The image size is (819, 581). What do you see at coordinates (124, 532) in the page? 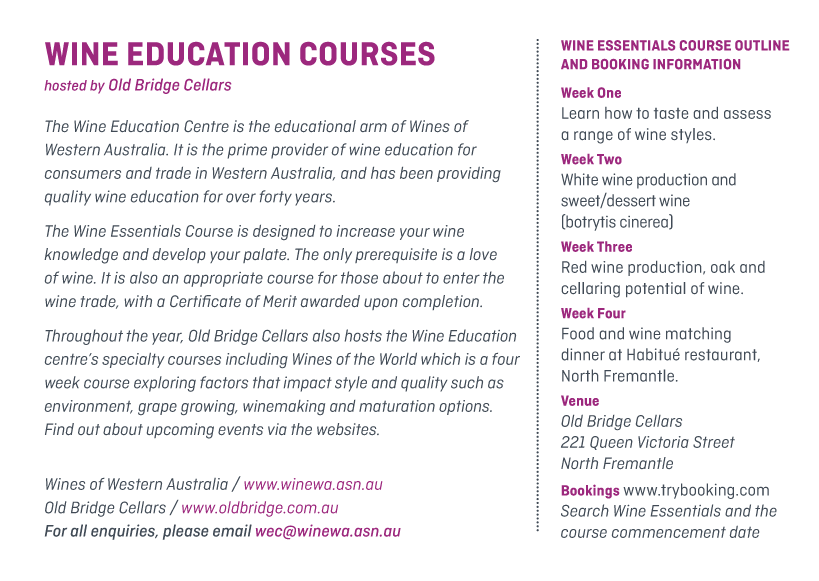
I see `enquiries` at bounding box center [124, 532].
